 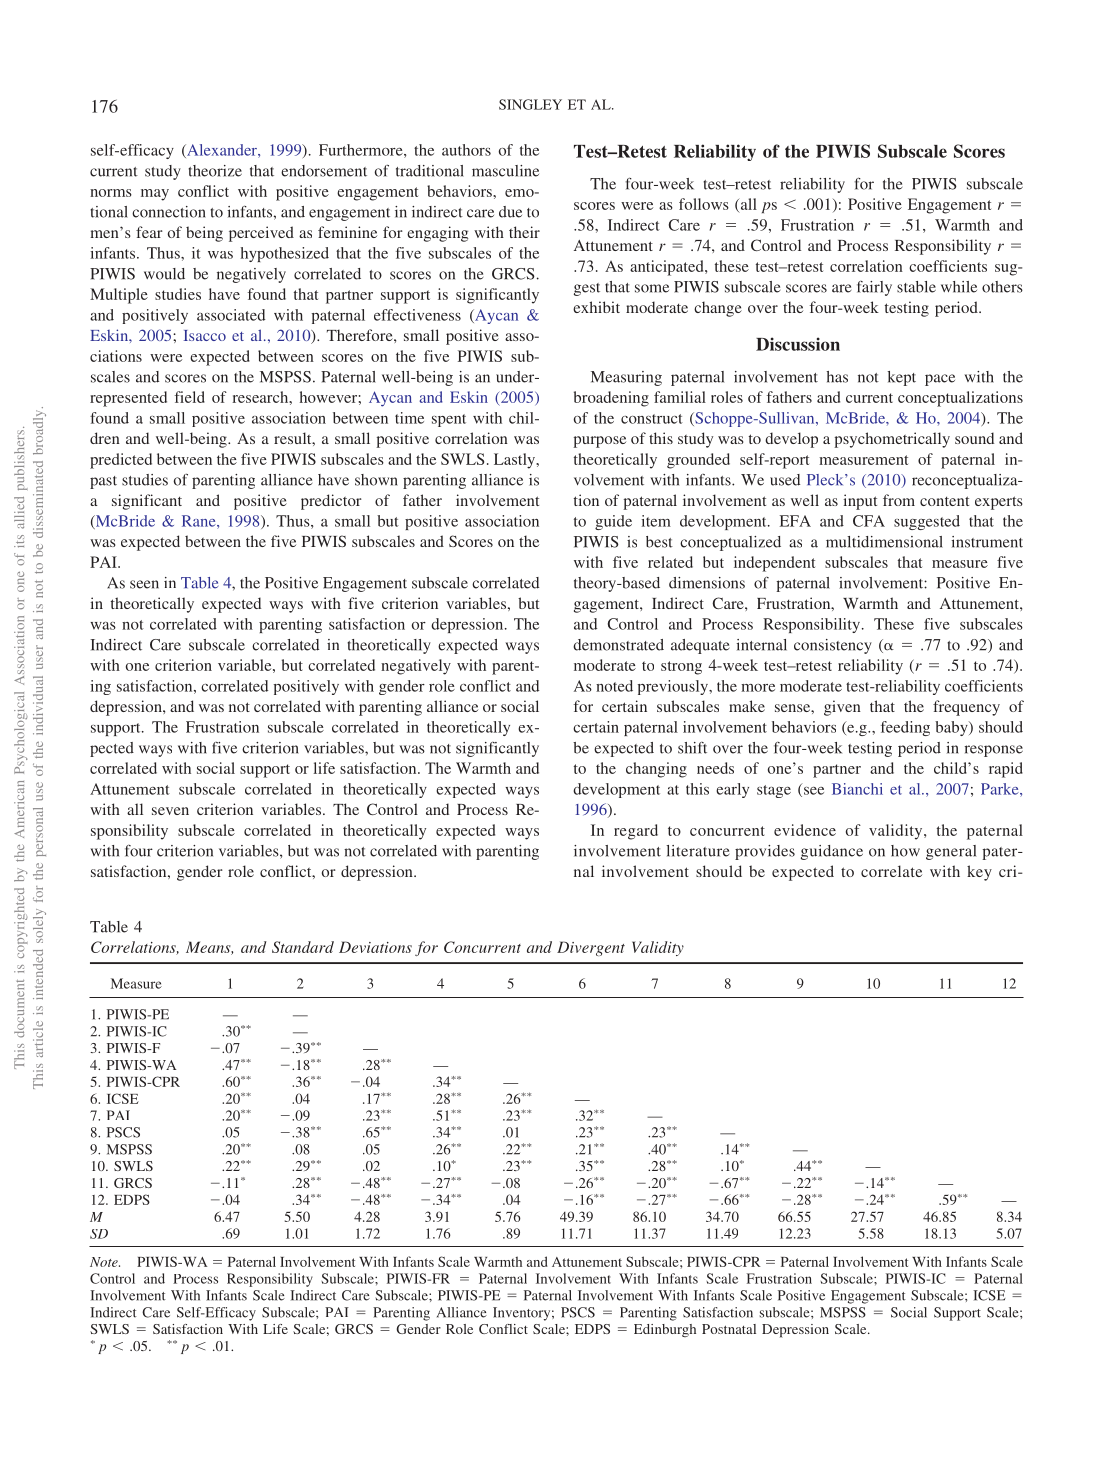 I want to click on consistency, so click(x=833, y=646).
